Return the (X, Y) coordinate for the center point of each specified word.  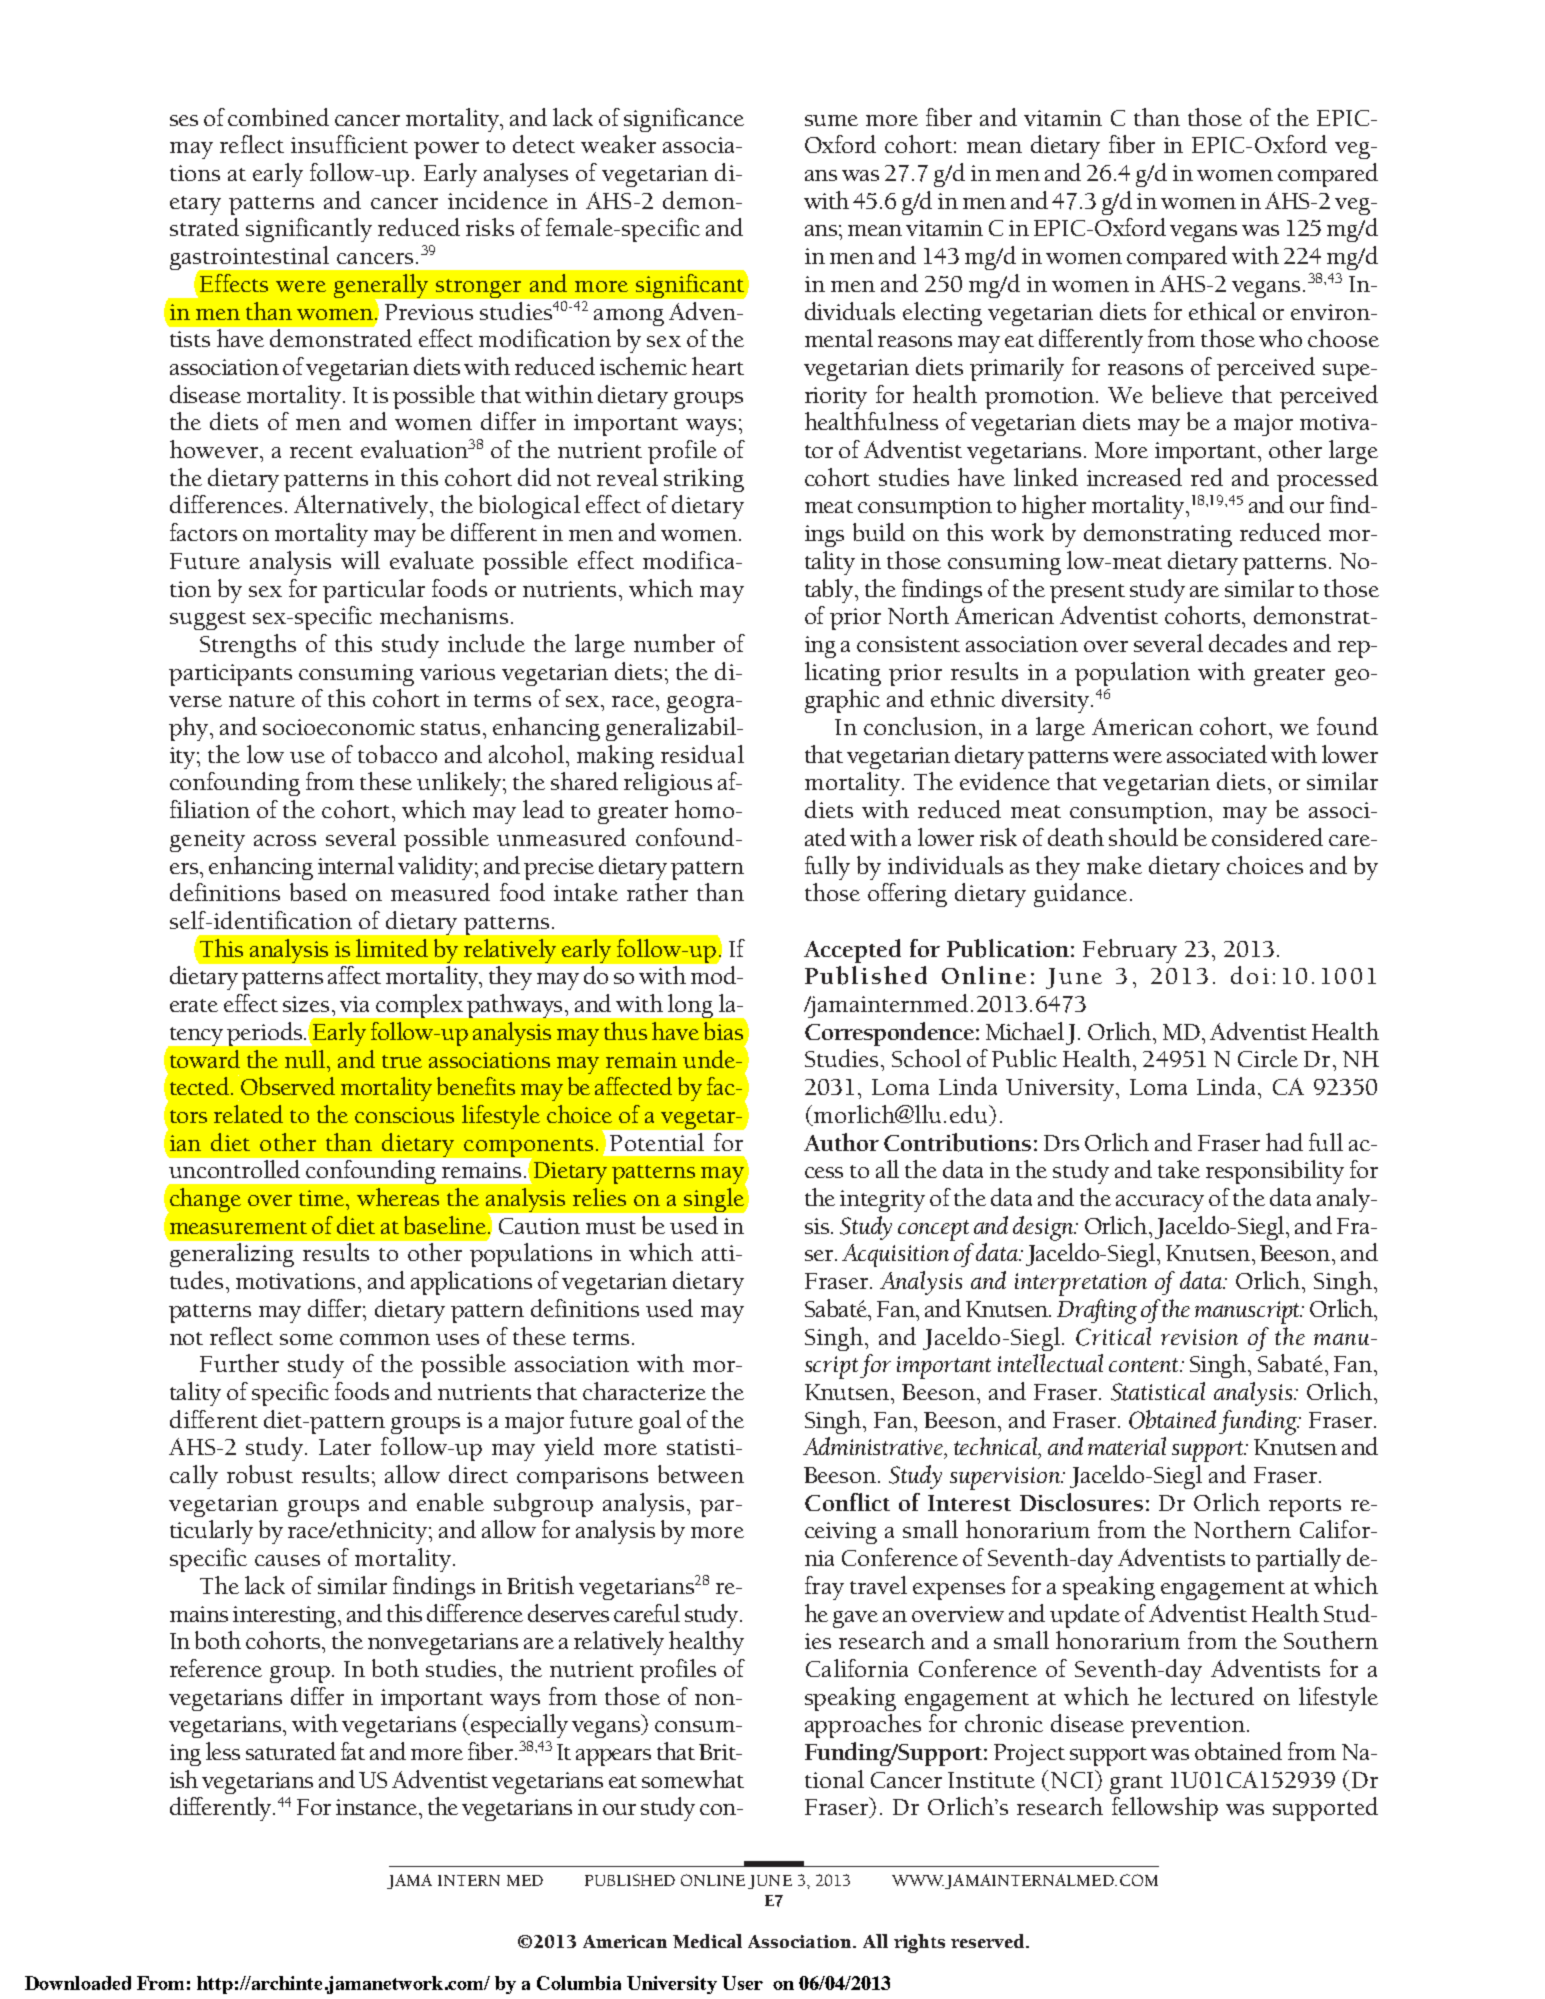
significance (684, 120)
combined (278, 117)
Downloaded (78, 1983)
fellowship (1165, 1809)
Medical (707, 1941)
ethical (1222, 311)
